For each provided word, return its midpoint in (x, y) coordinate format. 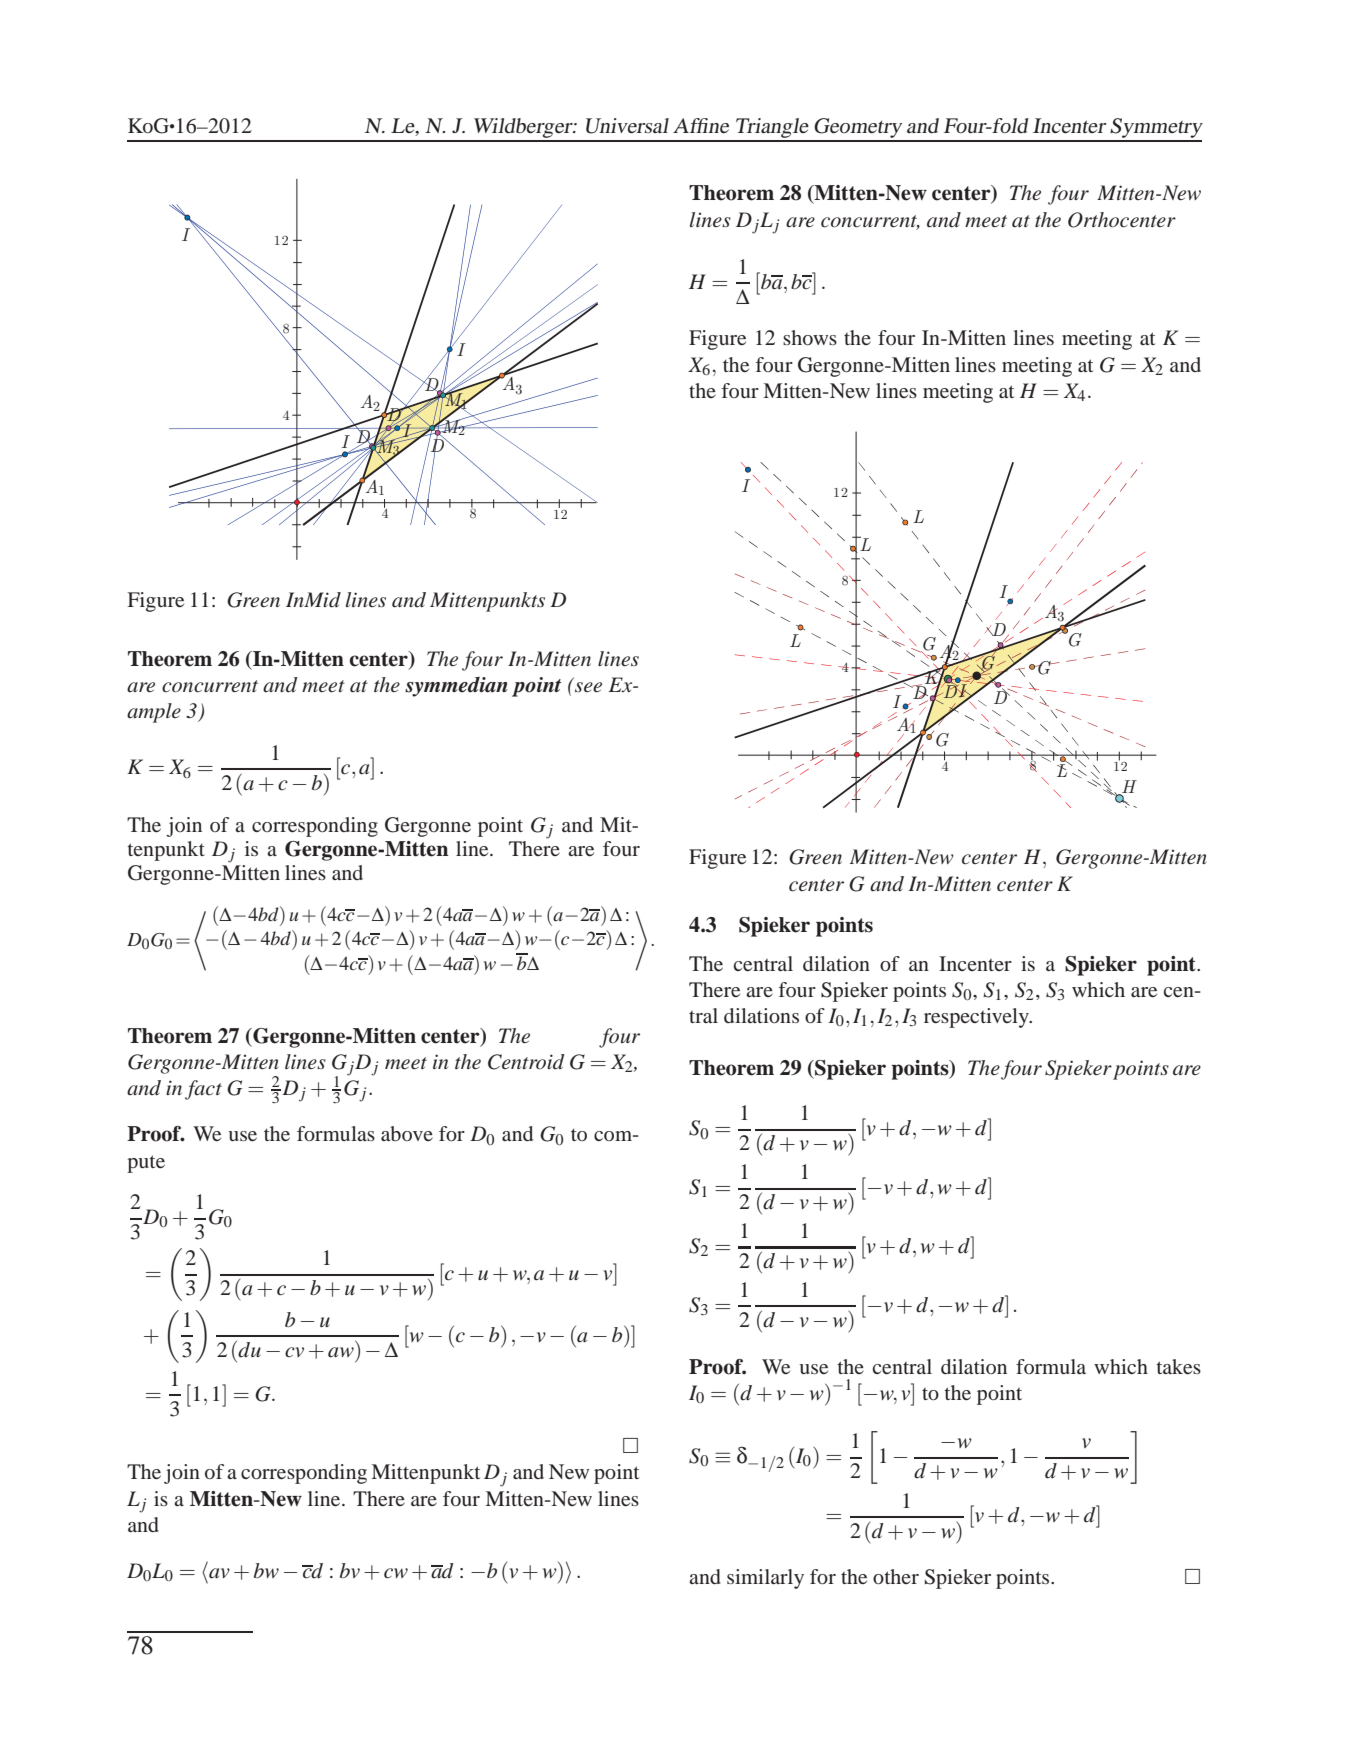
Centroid (526, 1062)
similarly (765, 1579)
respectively (977, 1018)
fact (203, 1090)
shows (810, 337)
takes (1179, 1366)
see (588, 687)
